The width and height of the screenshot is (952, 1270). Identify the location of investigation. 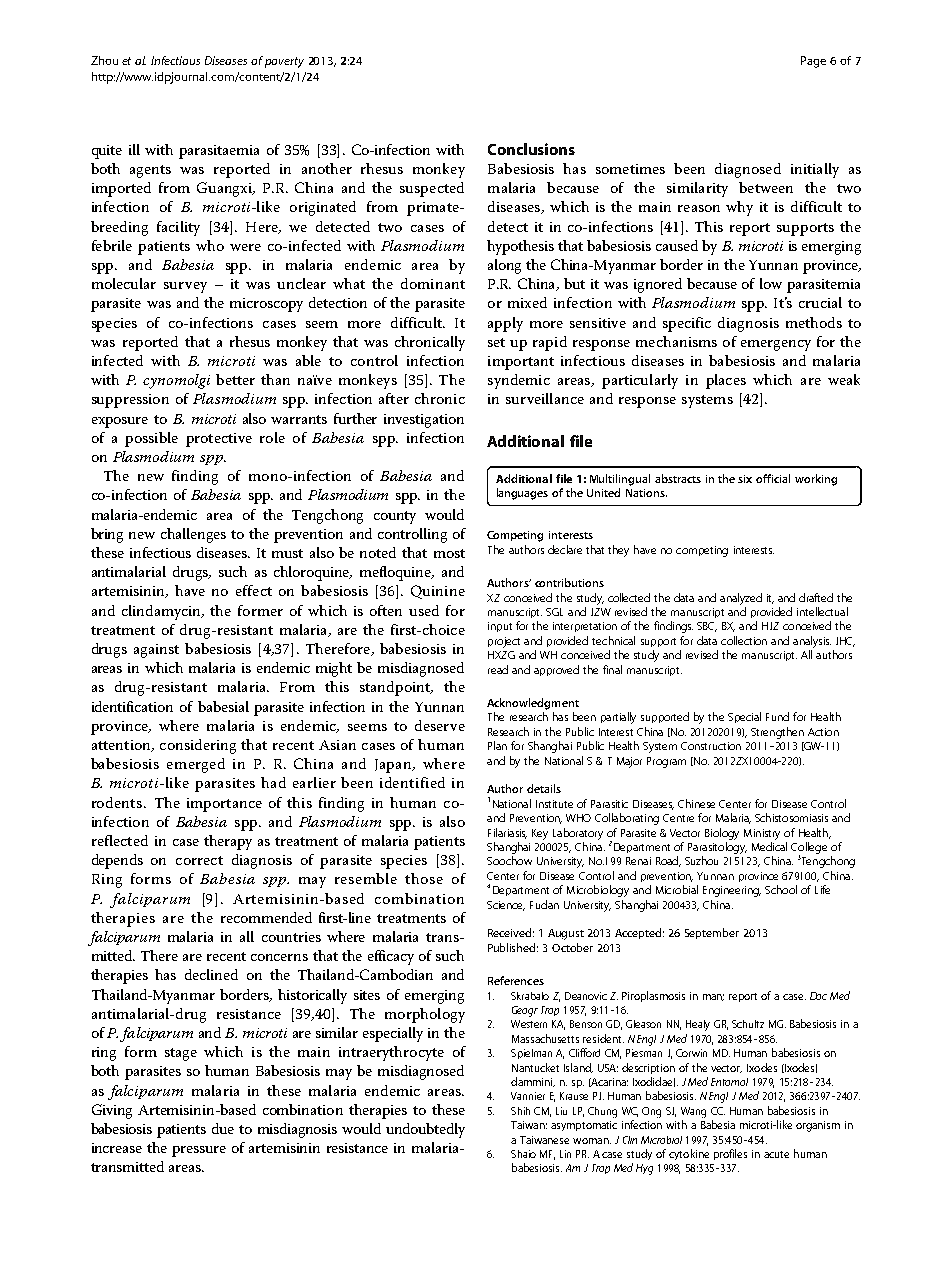
(424, 421).
